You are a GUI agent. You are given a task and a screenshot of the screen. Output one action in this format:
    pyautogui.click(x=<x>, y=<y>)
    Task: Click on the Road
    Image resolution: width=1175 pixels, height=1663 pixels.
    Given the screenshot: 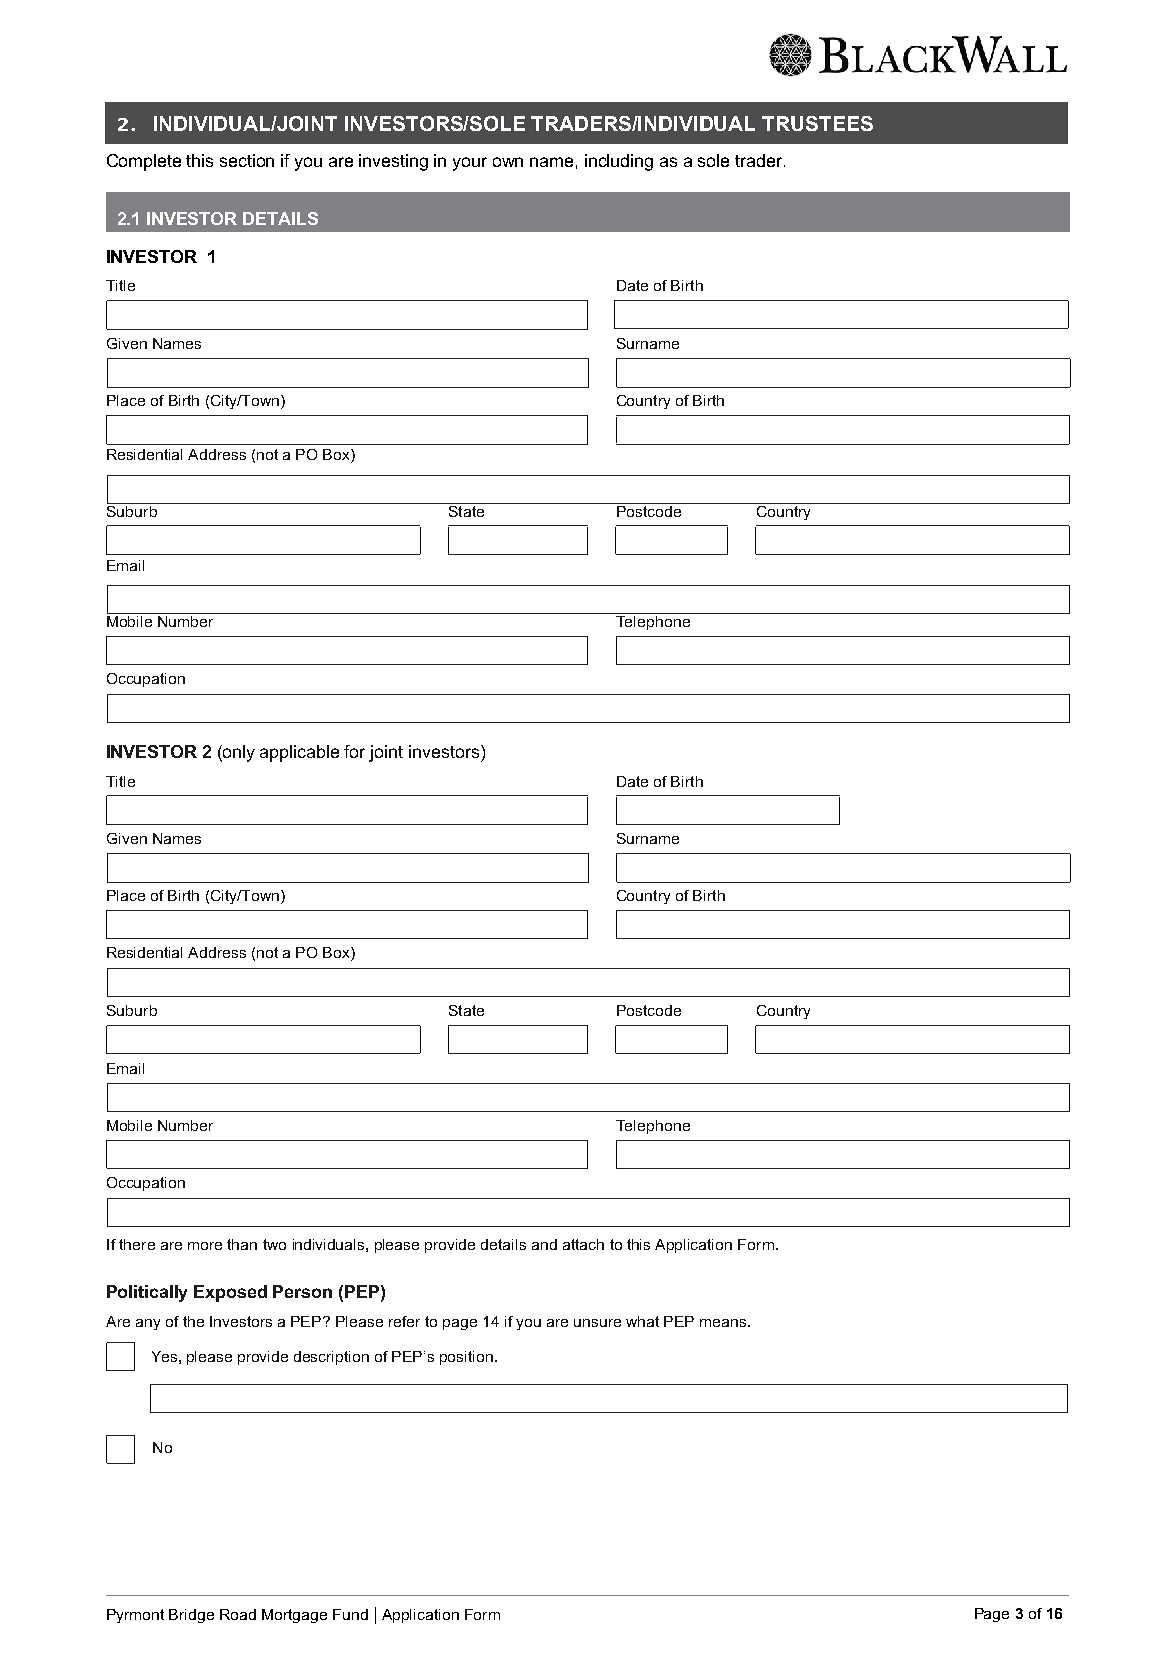 What is the action you would take?
    pyautogui.click(x=238, y=1614)
